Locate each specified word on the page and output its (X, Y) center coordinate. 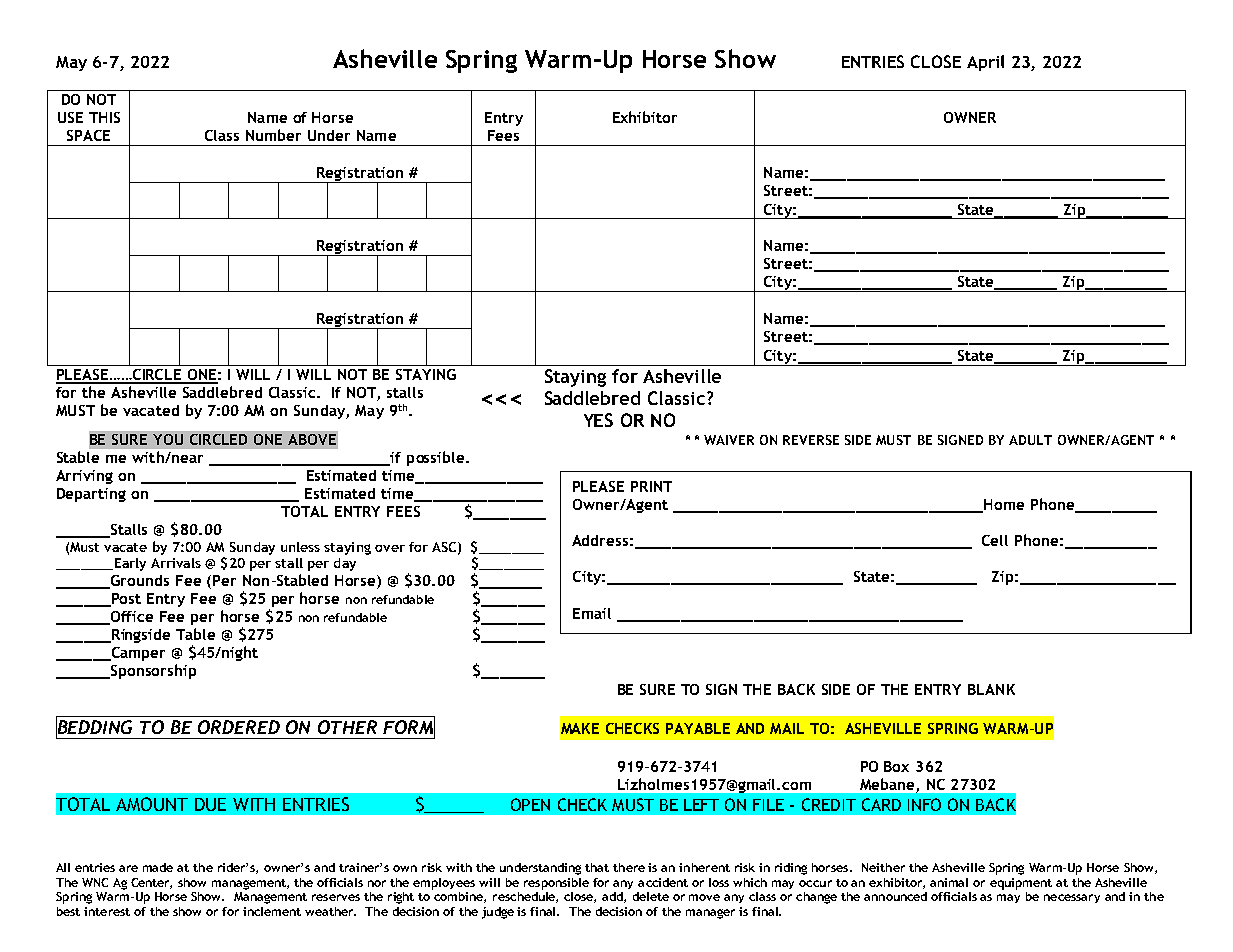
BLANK (991, 689)
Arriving (84, 477)
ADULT (1030, 440)
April (985, 63)
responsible (556, 884)
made (158, 867)
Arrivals (176, 563)
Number (273, 135)
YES (598, 420)
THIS (104, 117)
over (390, 548)
